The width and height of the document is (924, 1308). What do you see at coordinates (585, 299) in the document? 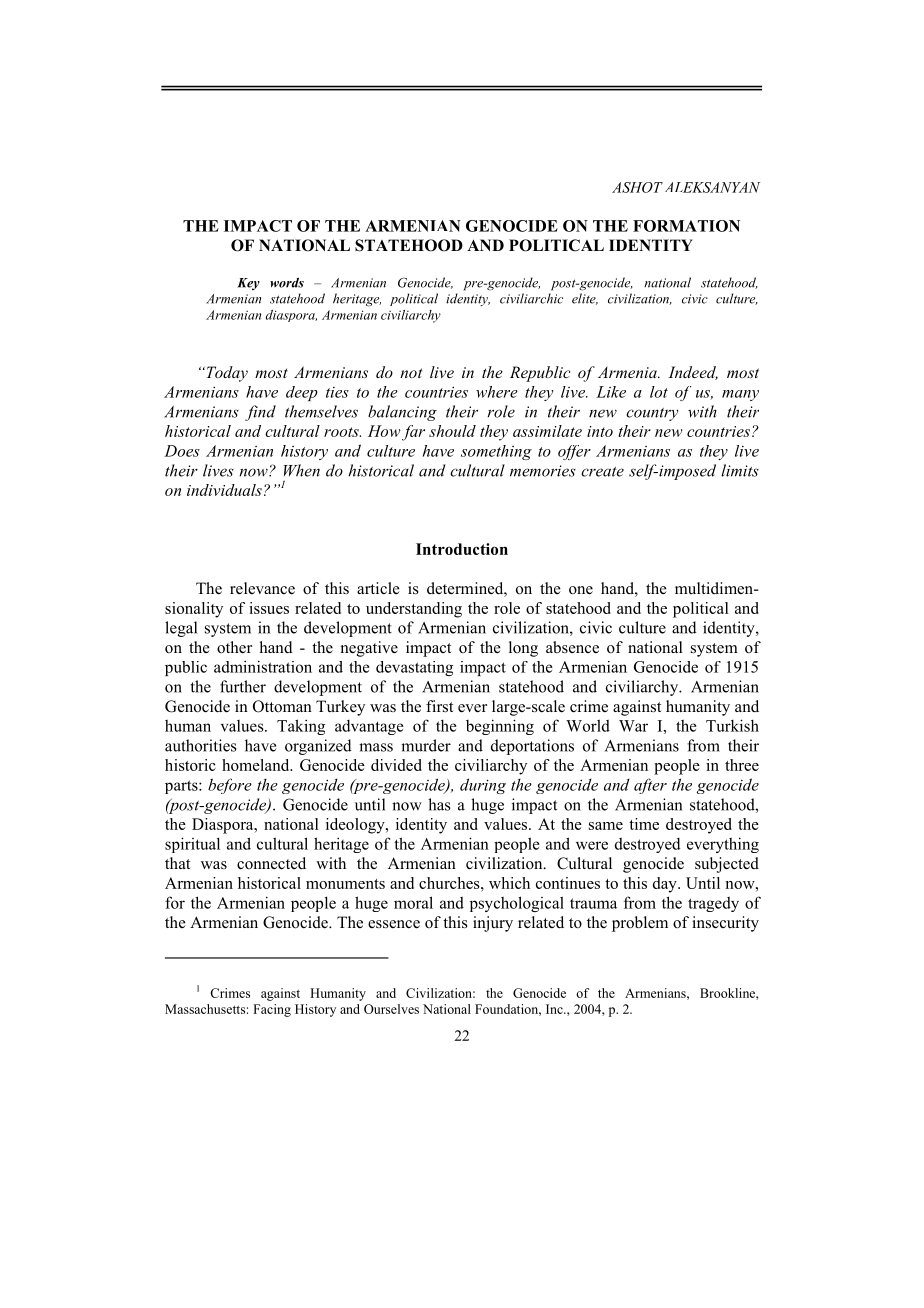
I see `elite` at bounding box center [585, 299].
